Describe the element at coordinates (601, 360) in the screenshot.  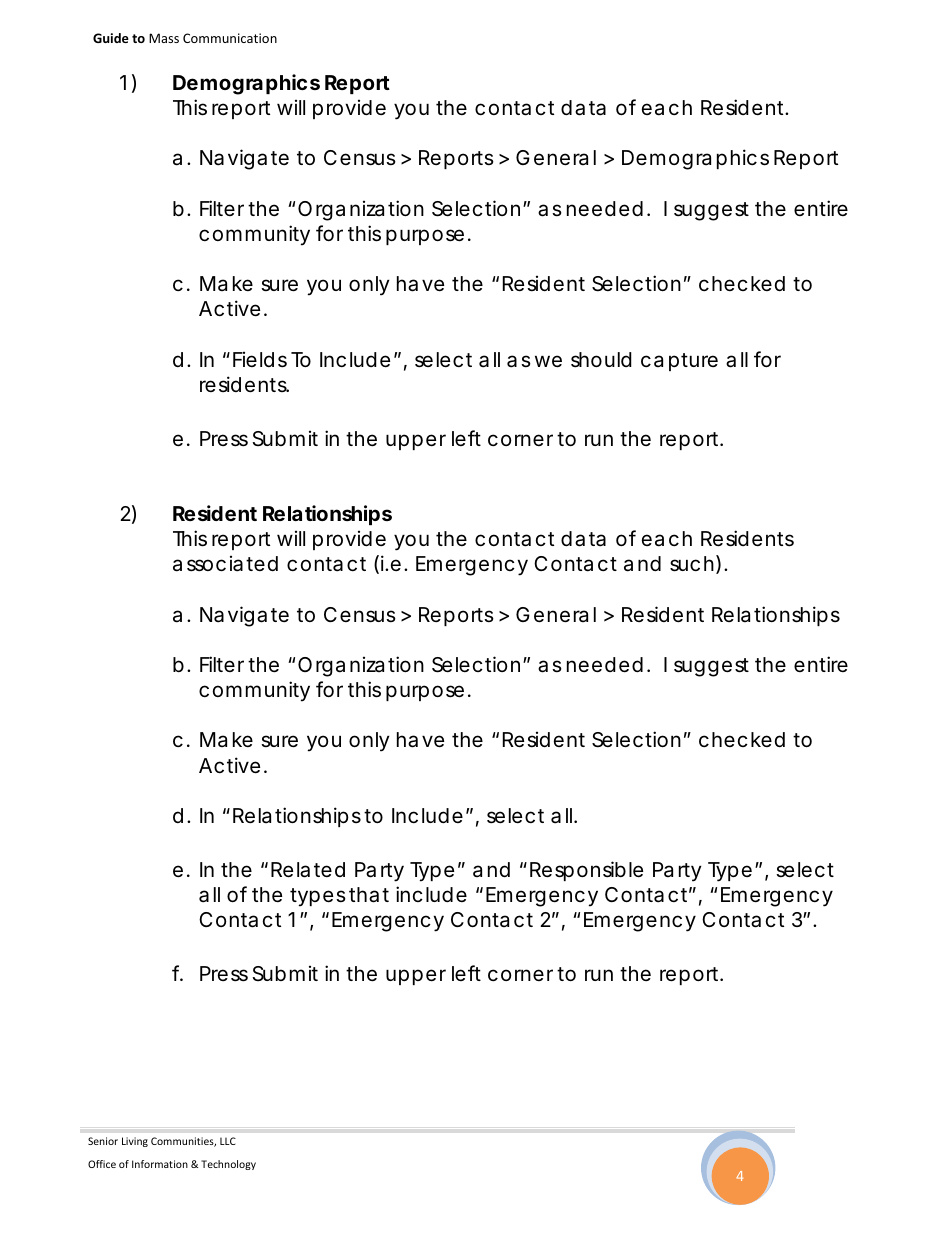
I see `should` at that location.
